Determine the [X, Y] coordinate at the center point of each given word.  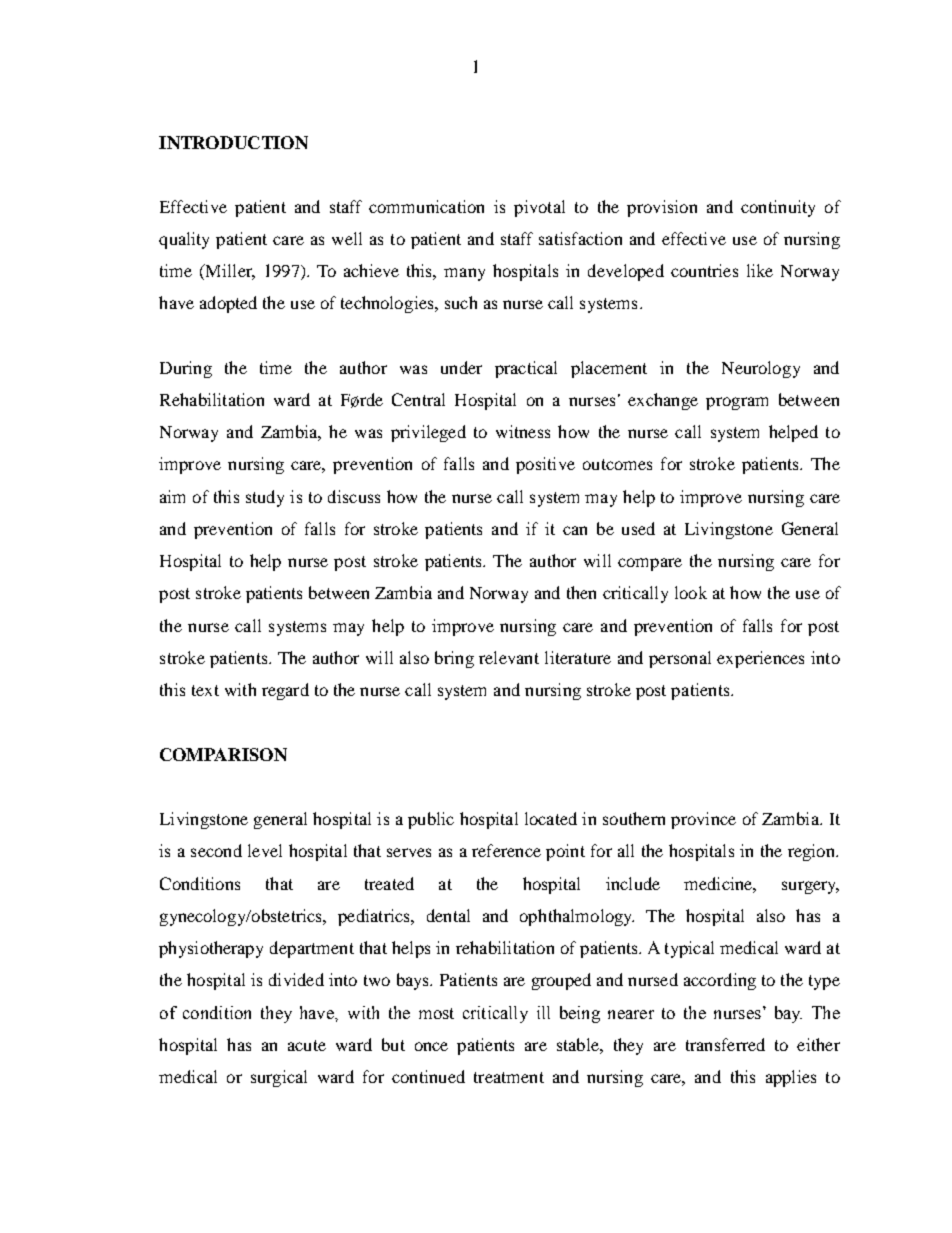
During [186, 369]
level [265, 850]
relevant [509, 657]
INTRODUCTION [233, 142]
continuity [778, 208]
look [691, 592]
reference [506, 850]
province [703, 820]
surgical [279, 1078]
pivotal [539, 208]
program [737, 403]
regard [285, 691]
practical [526, 369]
